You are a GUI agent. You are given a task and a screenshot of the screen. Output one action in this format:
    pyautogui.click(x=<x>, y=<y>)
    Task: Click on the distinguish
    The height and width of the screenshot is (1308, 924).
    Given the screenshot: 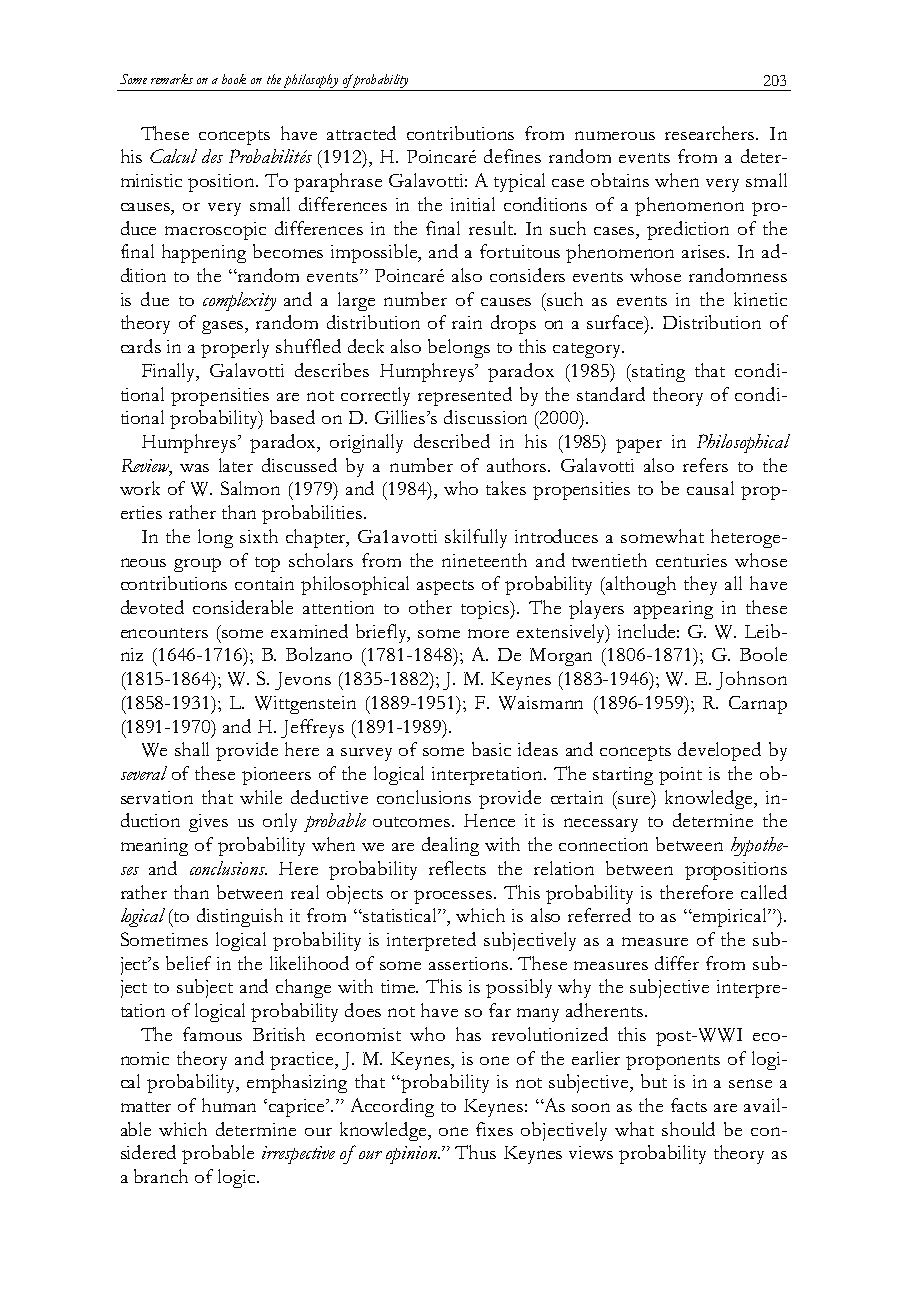 What is the action you would take?
    pyautogui.click(x=240, y=917)
